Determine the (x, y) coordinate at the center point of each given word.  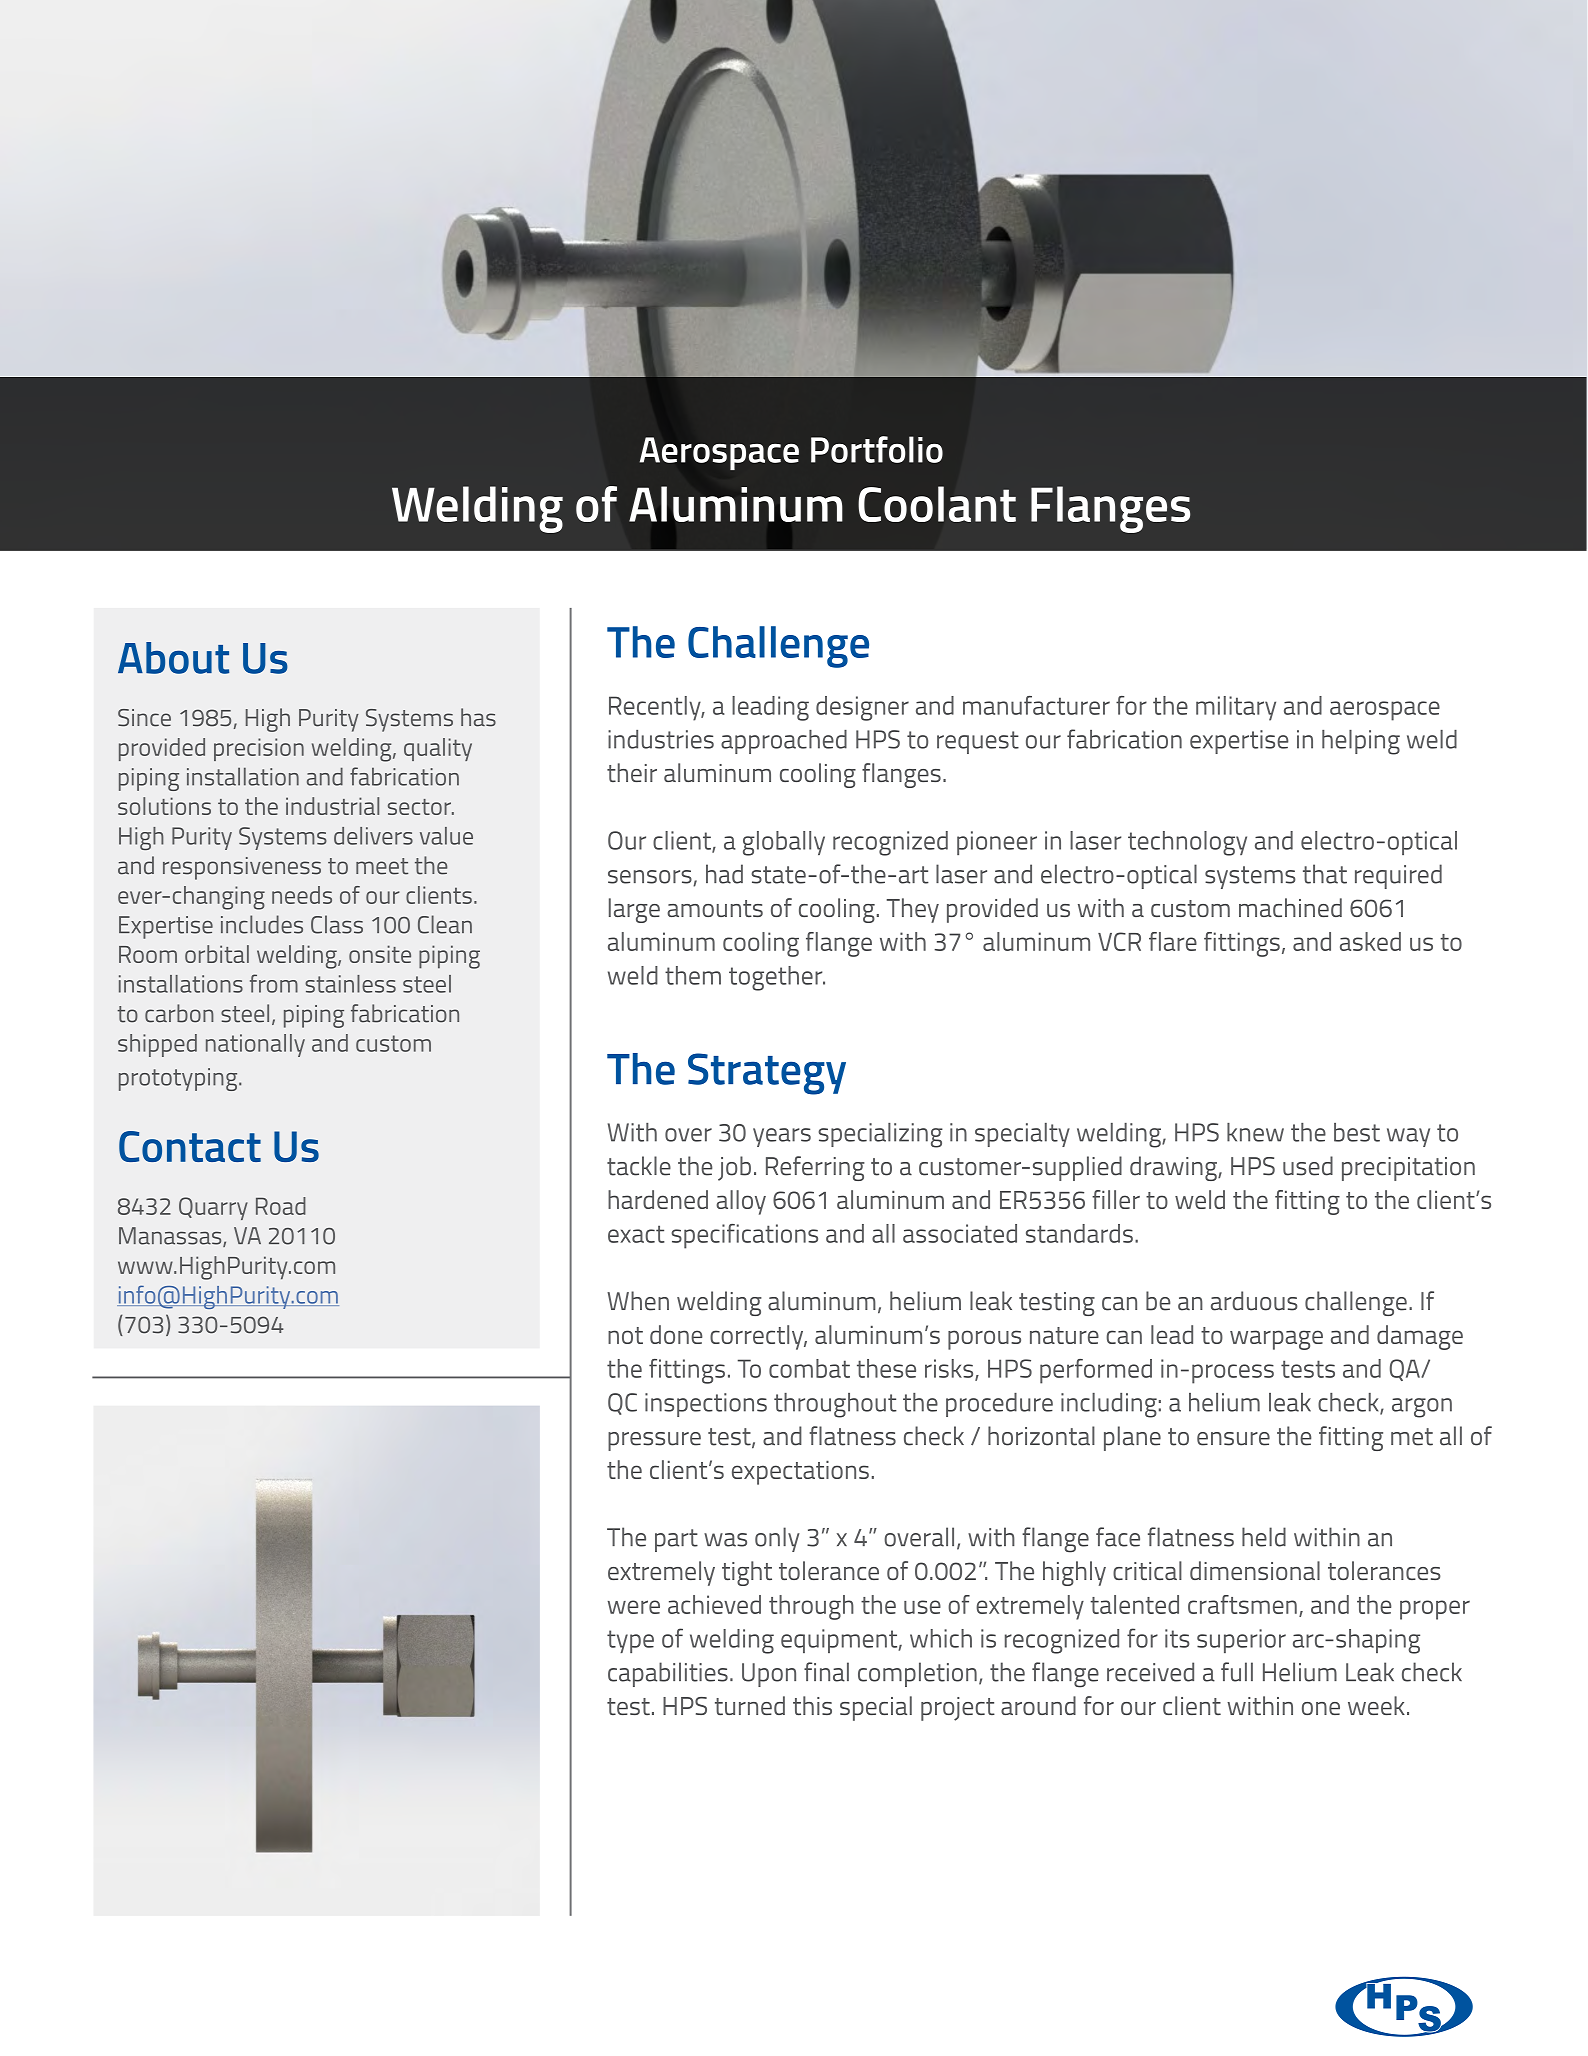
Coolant (937, 504)
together (777, 978)
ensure (1233, 1439)
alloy (741, 1202)
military (1236, 708)
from (274, 983)
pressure (654, 1441)
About (173, 658)
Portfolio (877, 449)
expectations (800, 1472)
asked (1370, 941)
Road (281, 1206)
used (1308, 1166)
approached (784, 742)
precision (259, 749)
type (630, 1641)
